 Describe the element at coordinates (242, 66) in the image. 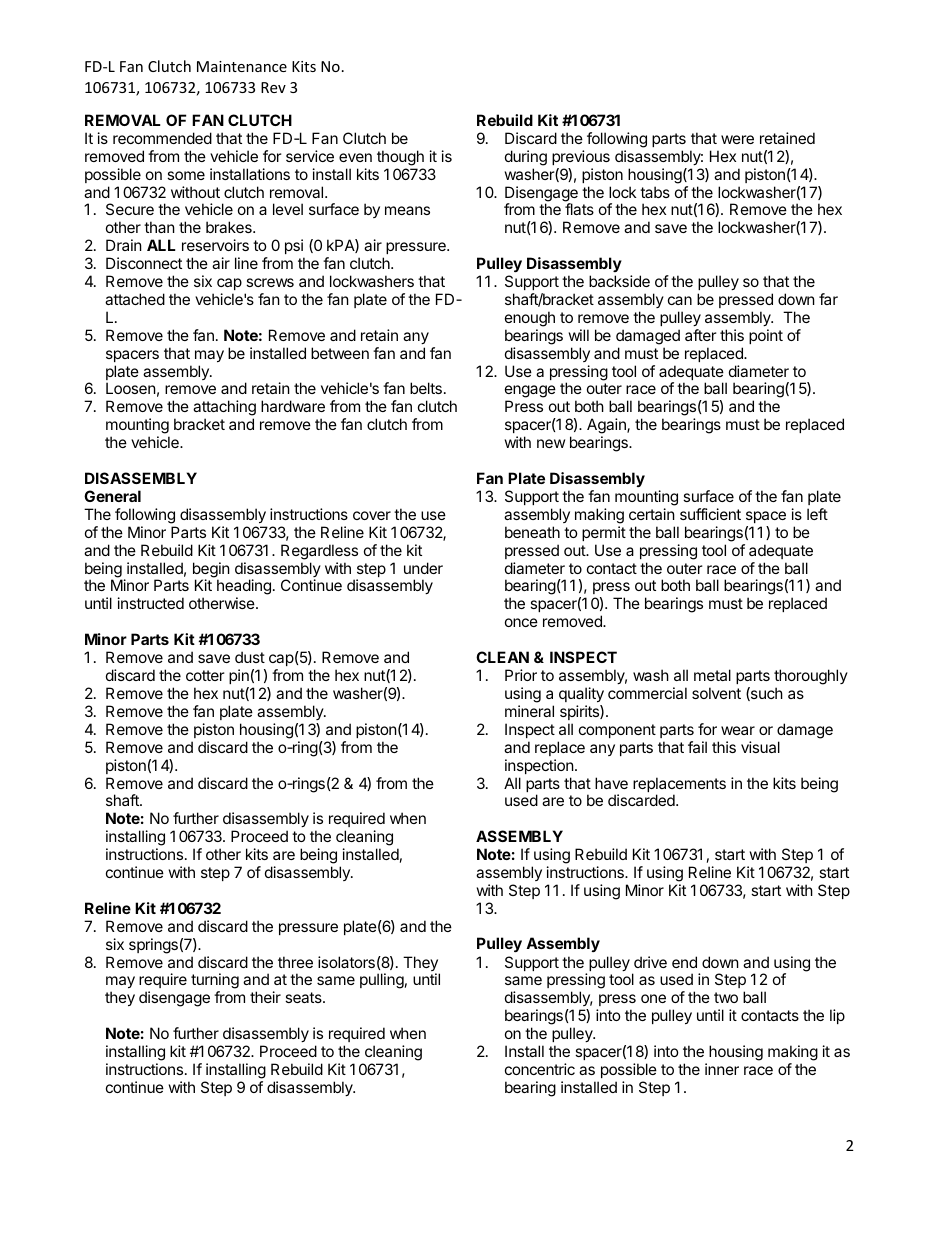

I see `Maintenance` at that location.
